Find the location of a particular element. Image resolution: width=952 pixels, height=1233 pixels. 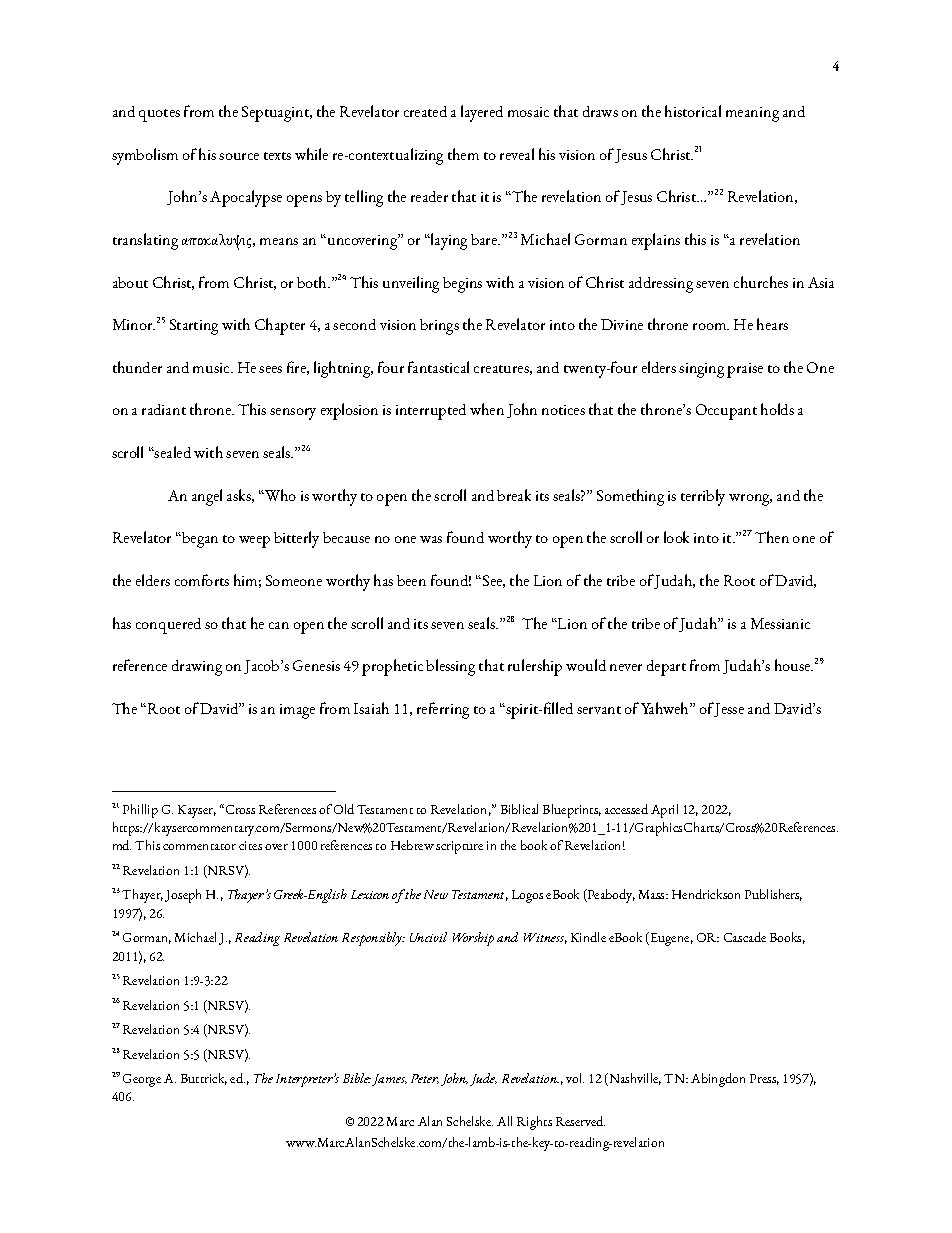

source is located at coordinates (239, 156).
